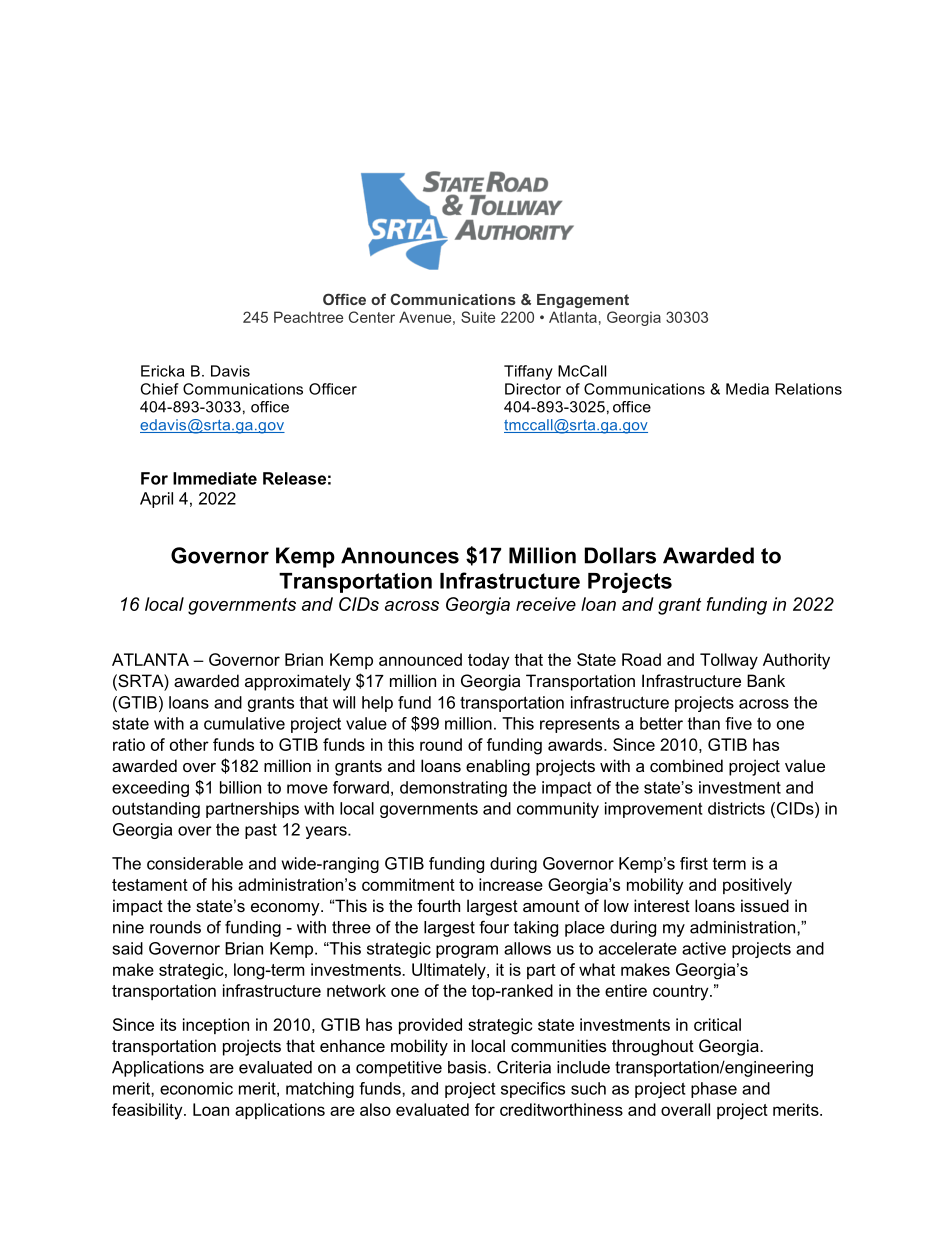 This screenshot has height=1233, width=952. Describe the element at coordinates (808, 389) in the screenshot. I see `Relations` at that location.
